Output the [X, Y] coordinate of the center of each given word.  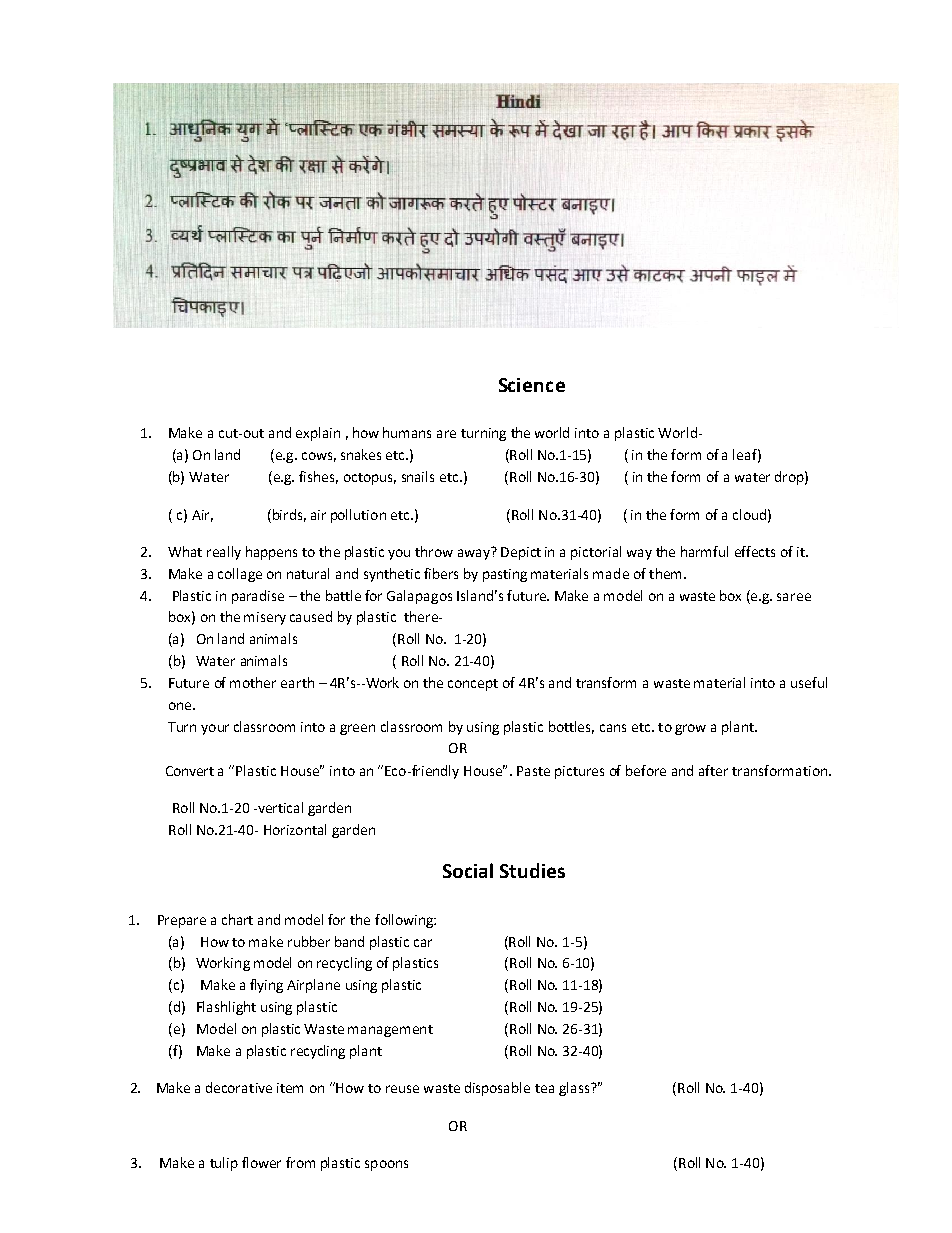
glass [575, 1089]
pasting [505, 575]
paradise [258, 597]
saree [794, 597]
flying [266, 986]
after [713, 770]
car [423, 943]
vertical [279, 807]
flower [261, 1162]
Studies [532, 870]
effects [755, 551]
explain [318, 434]
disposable [497, 1089]
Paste [533, 771]
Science [532, 385]
